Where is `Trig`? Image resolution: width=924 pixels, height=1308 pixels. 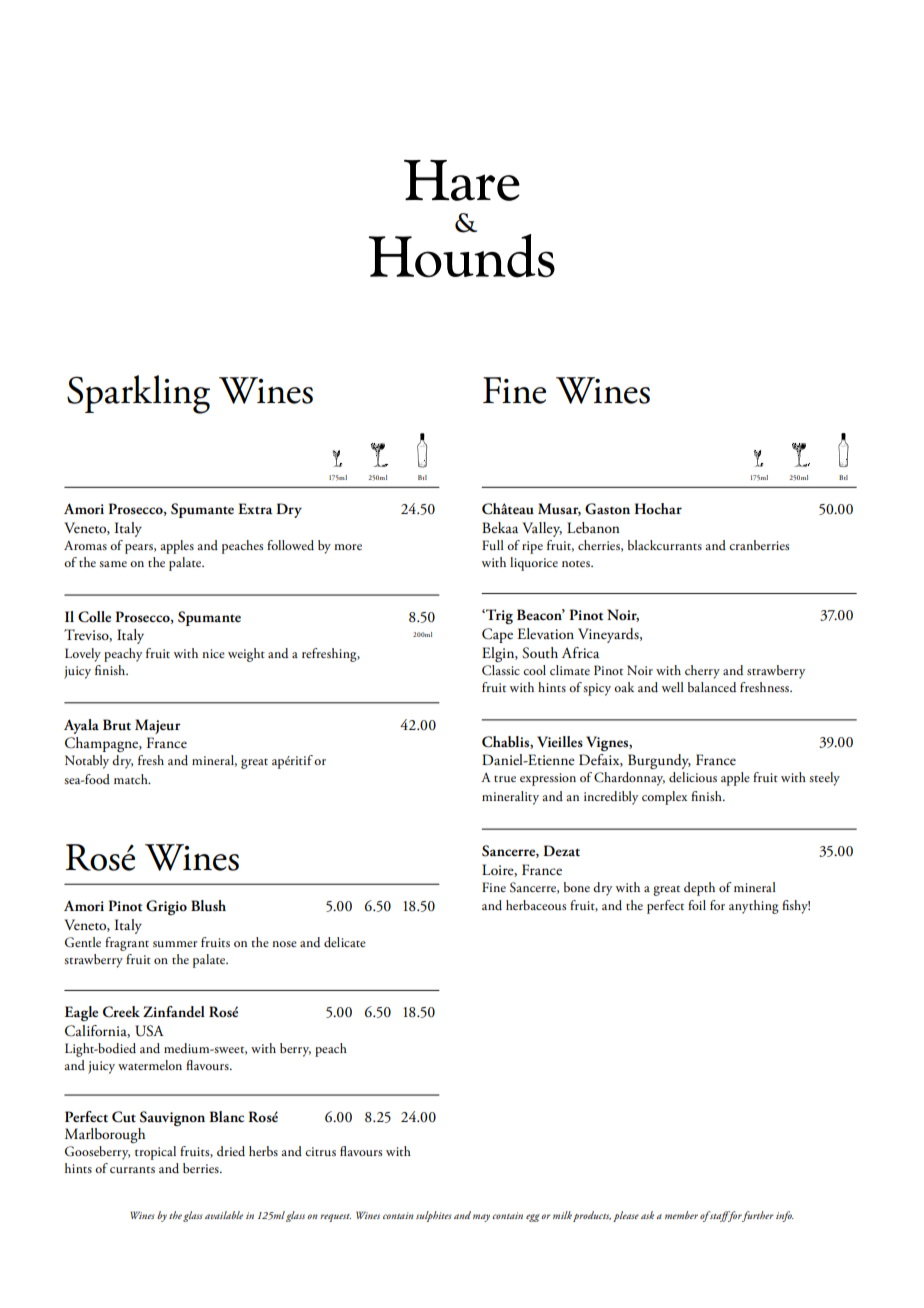 Trig is located at coordinates (498, 616).
